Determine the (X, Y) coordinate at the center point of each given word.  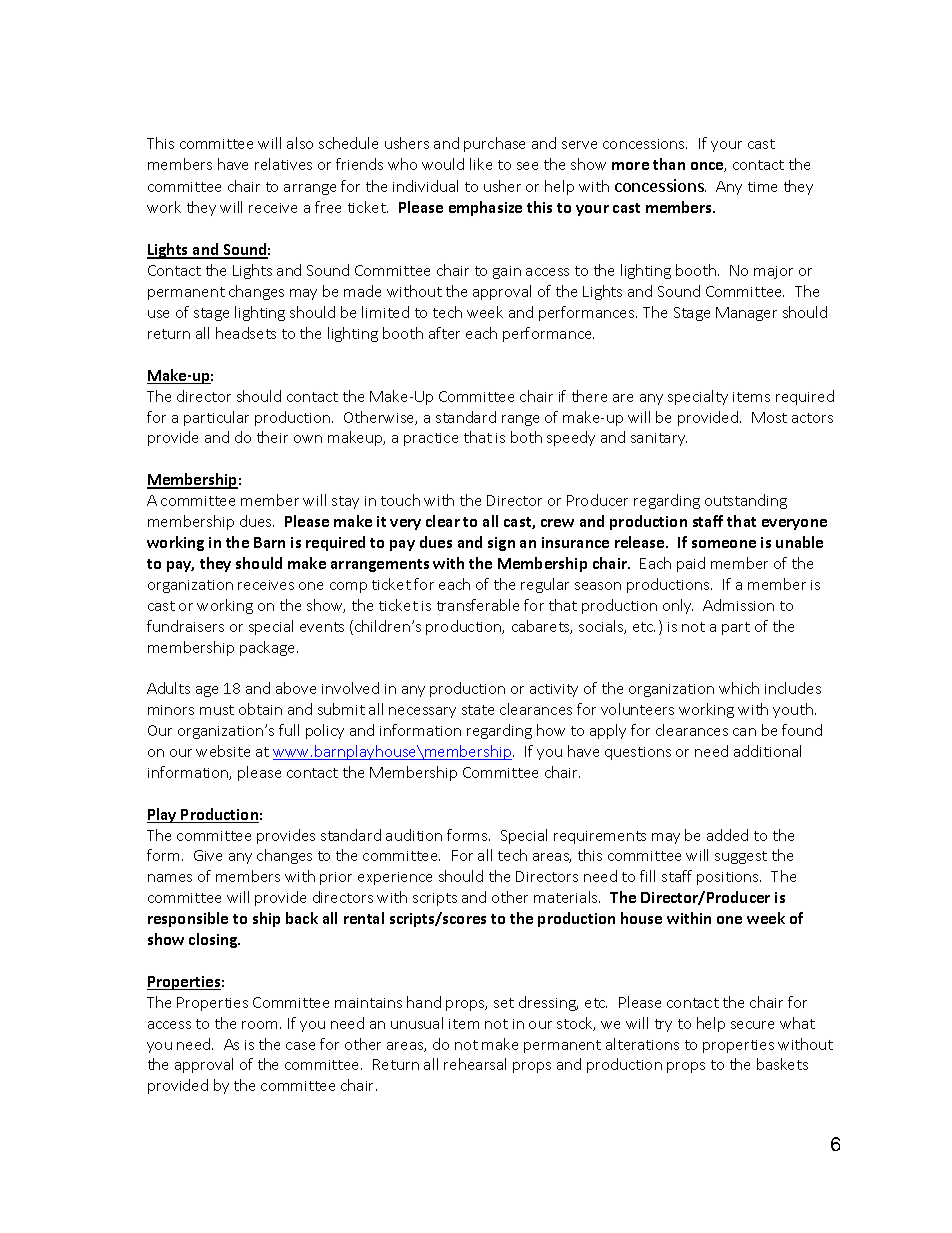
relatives (283, 164)
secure (752, 1025)
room (259, 1025)
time (762, 187)
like (481, 164)
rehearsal (475, 1064)
